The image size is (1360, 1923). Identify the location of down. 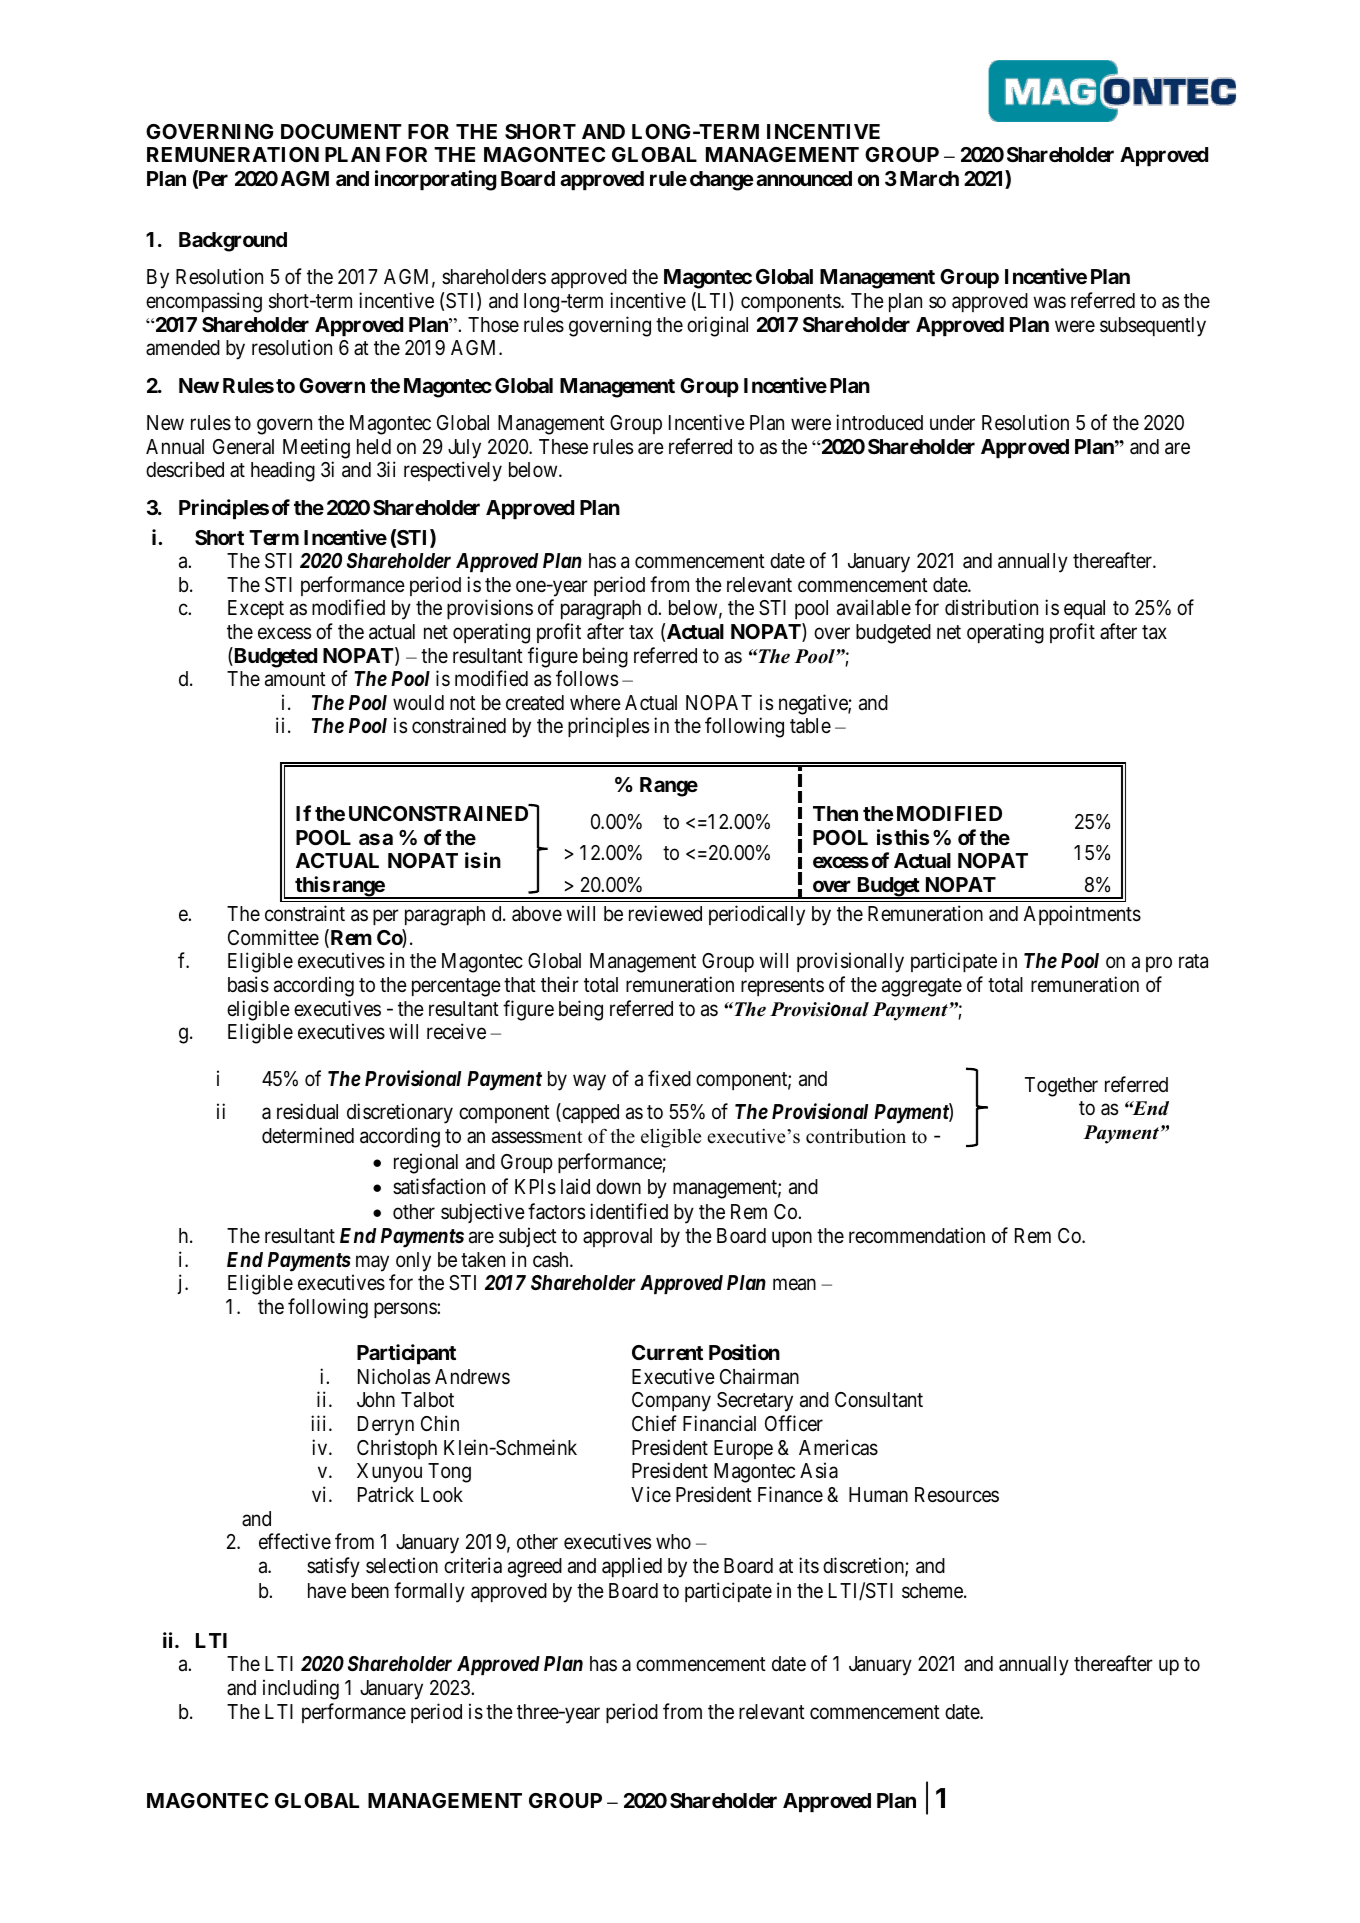
(618, 1186).
